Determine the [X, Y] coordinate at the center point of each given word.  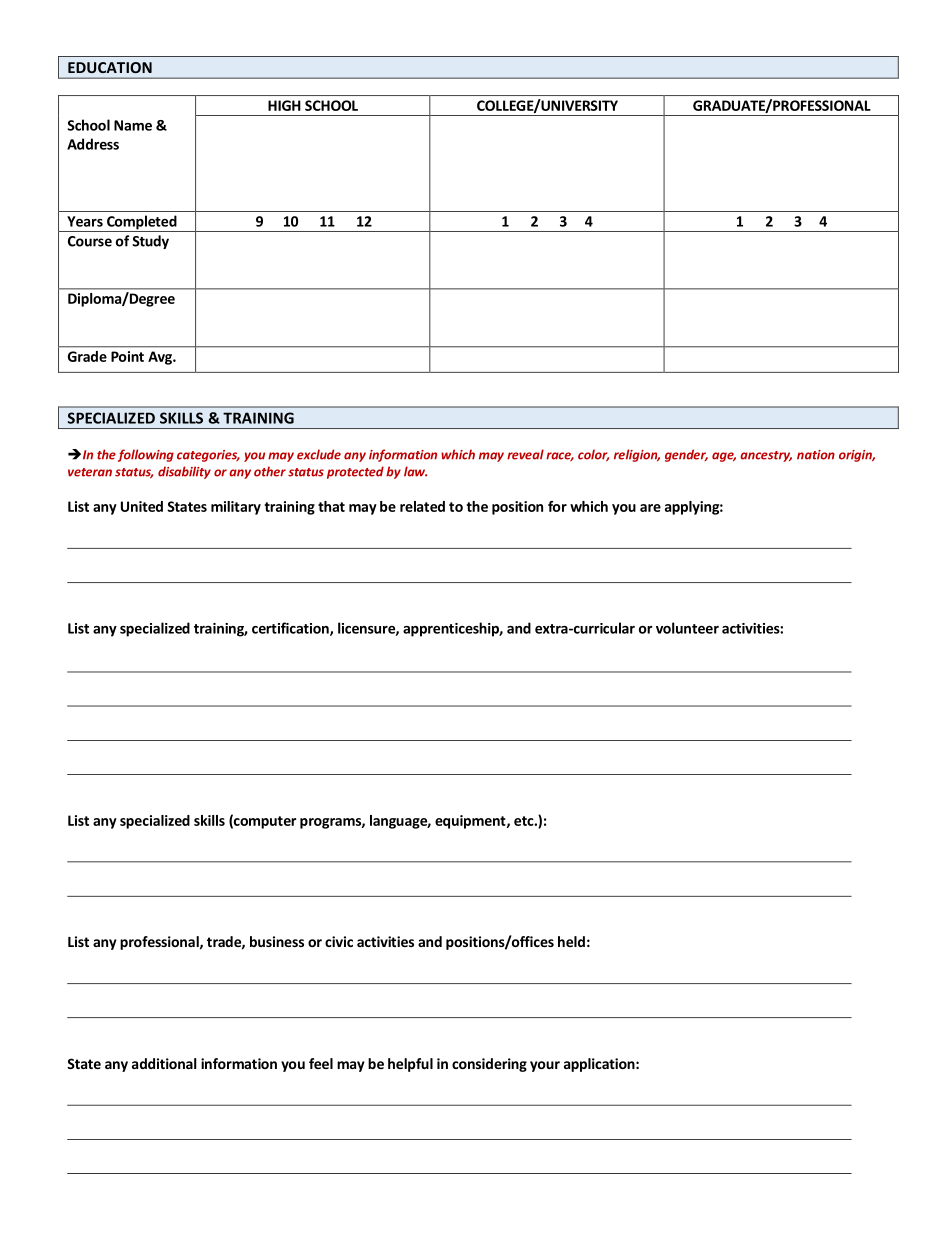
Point [127, 356]
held [571, 941]
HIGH [284, 105]
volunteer [687, 628]
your [545, 1066]
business [277, 941]
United [142, 506]
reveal [525, 454]
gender [686, 455]
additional [164, 1063]
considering [489, 1065]
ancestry [766, 456]
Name [133, 125]
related [422, 506]
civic [339, 941]
